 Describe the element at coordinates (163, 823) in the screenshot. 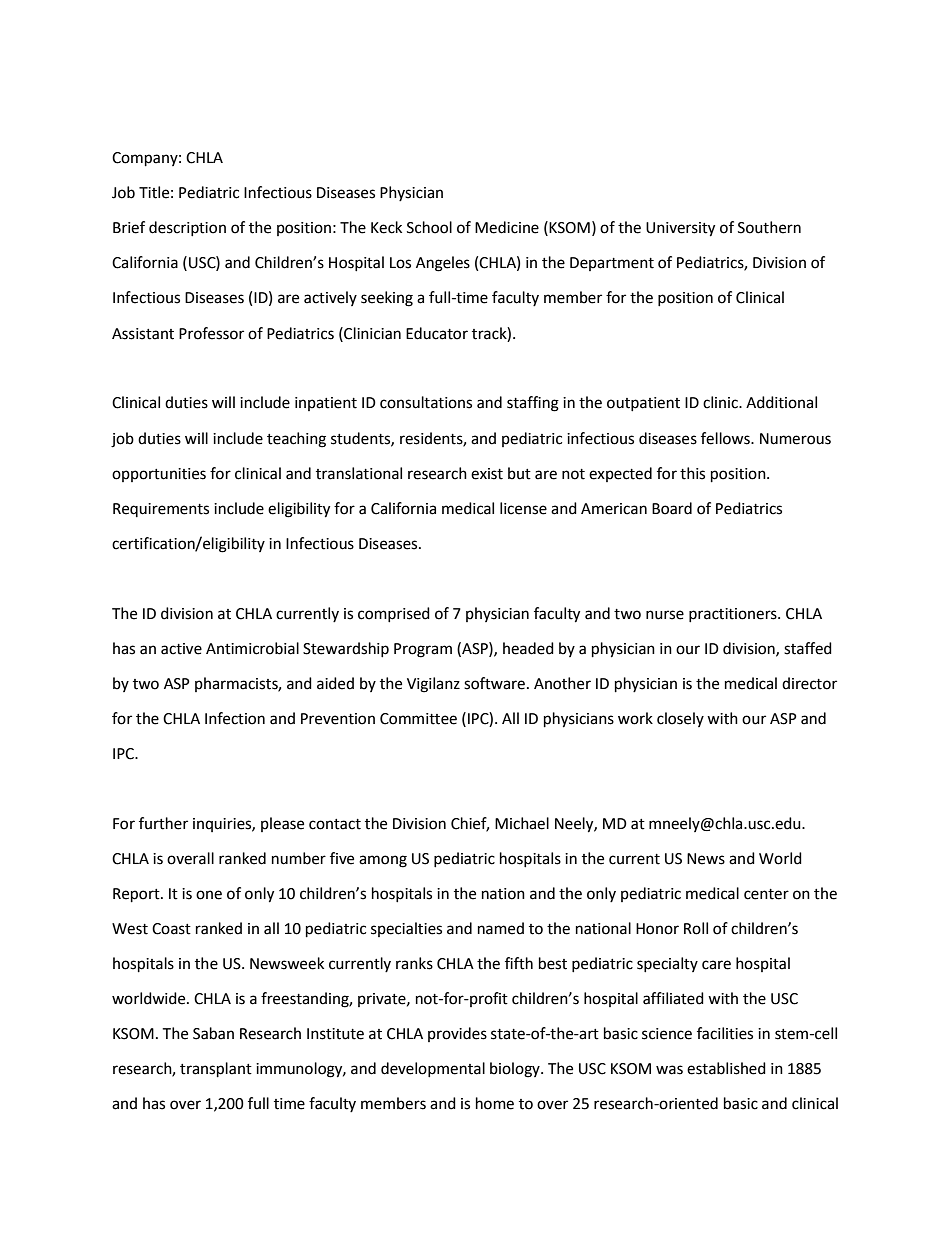

I see `further` at that location.
